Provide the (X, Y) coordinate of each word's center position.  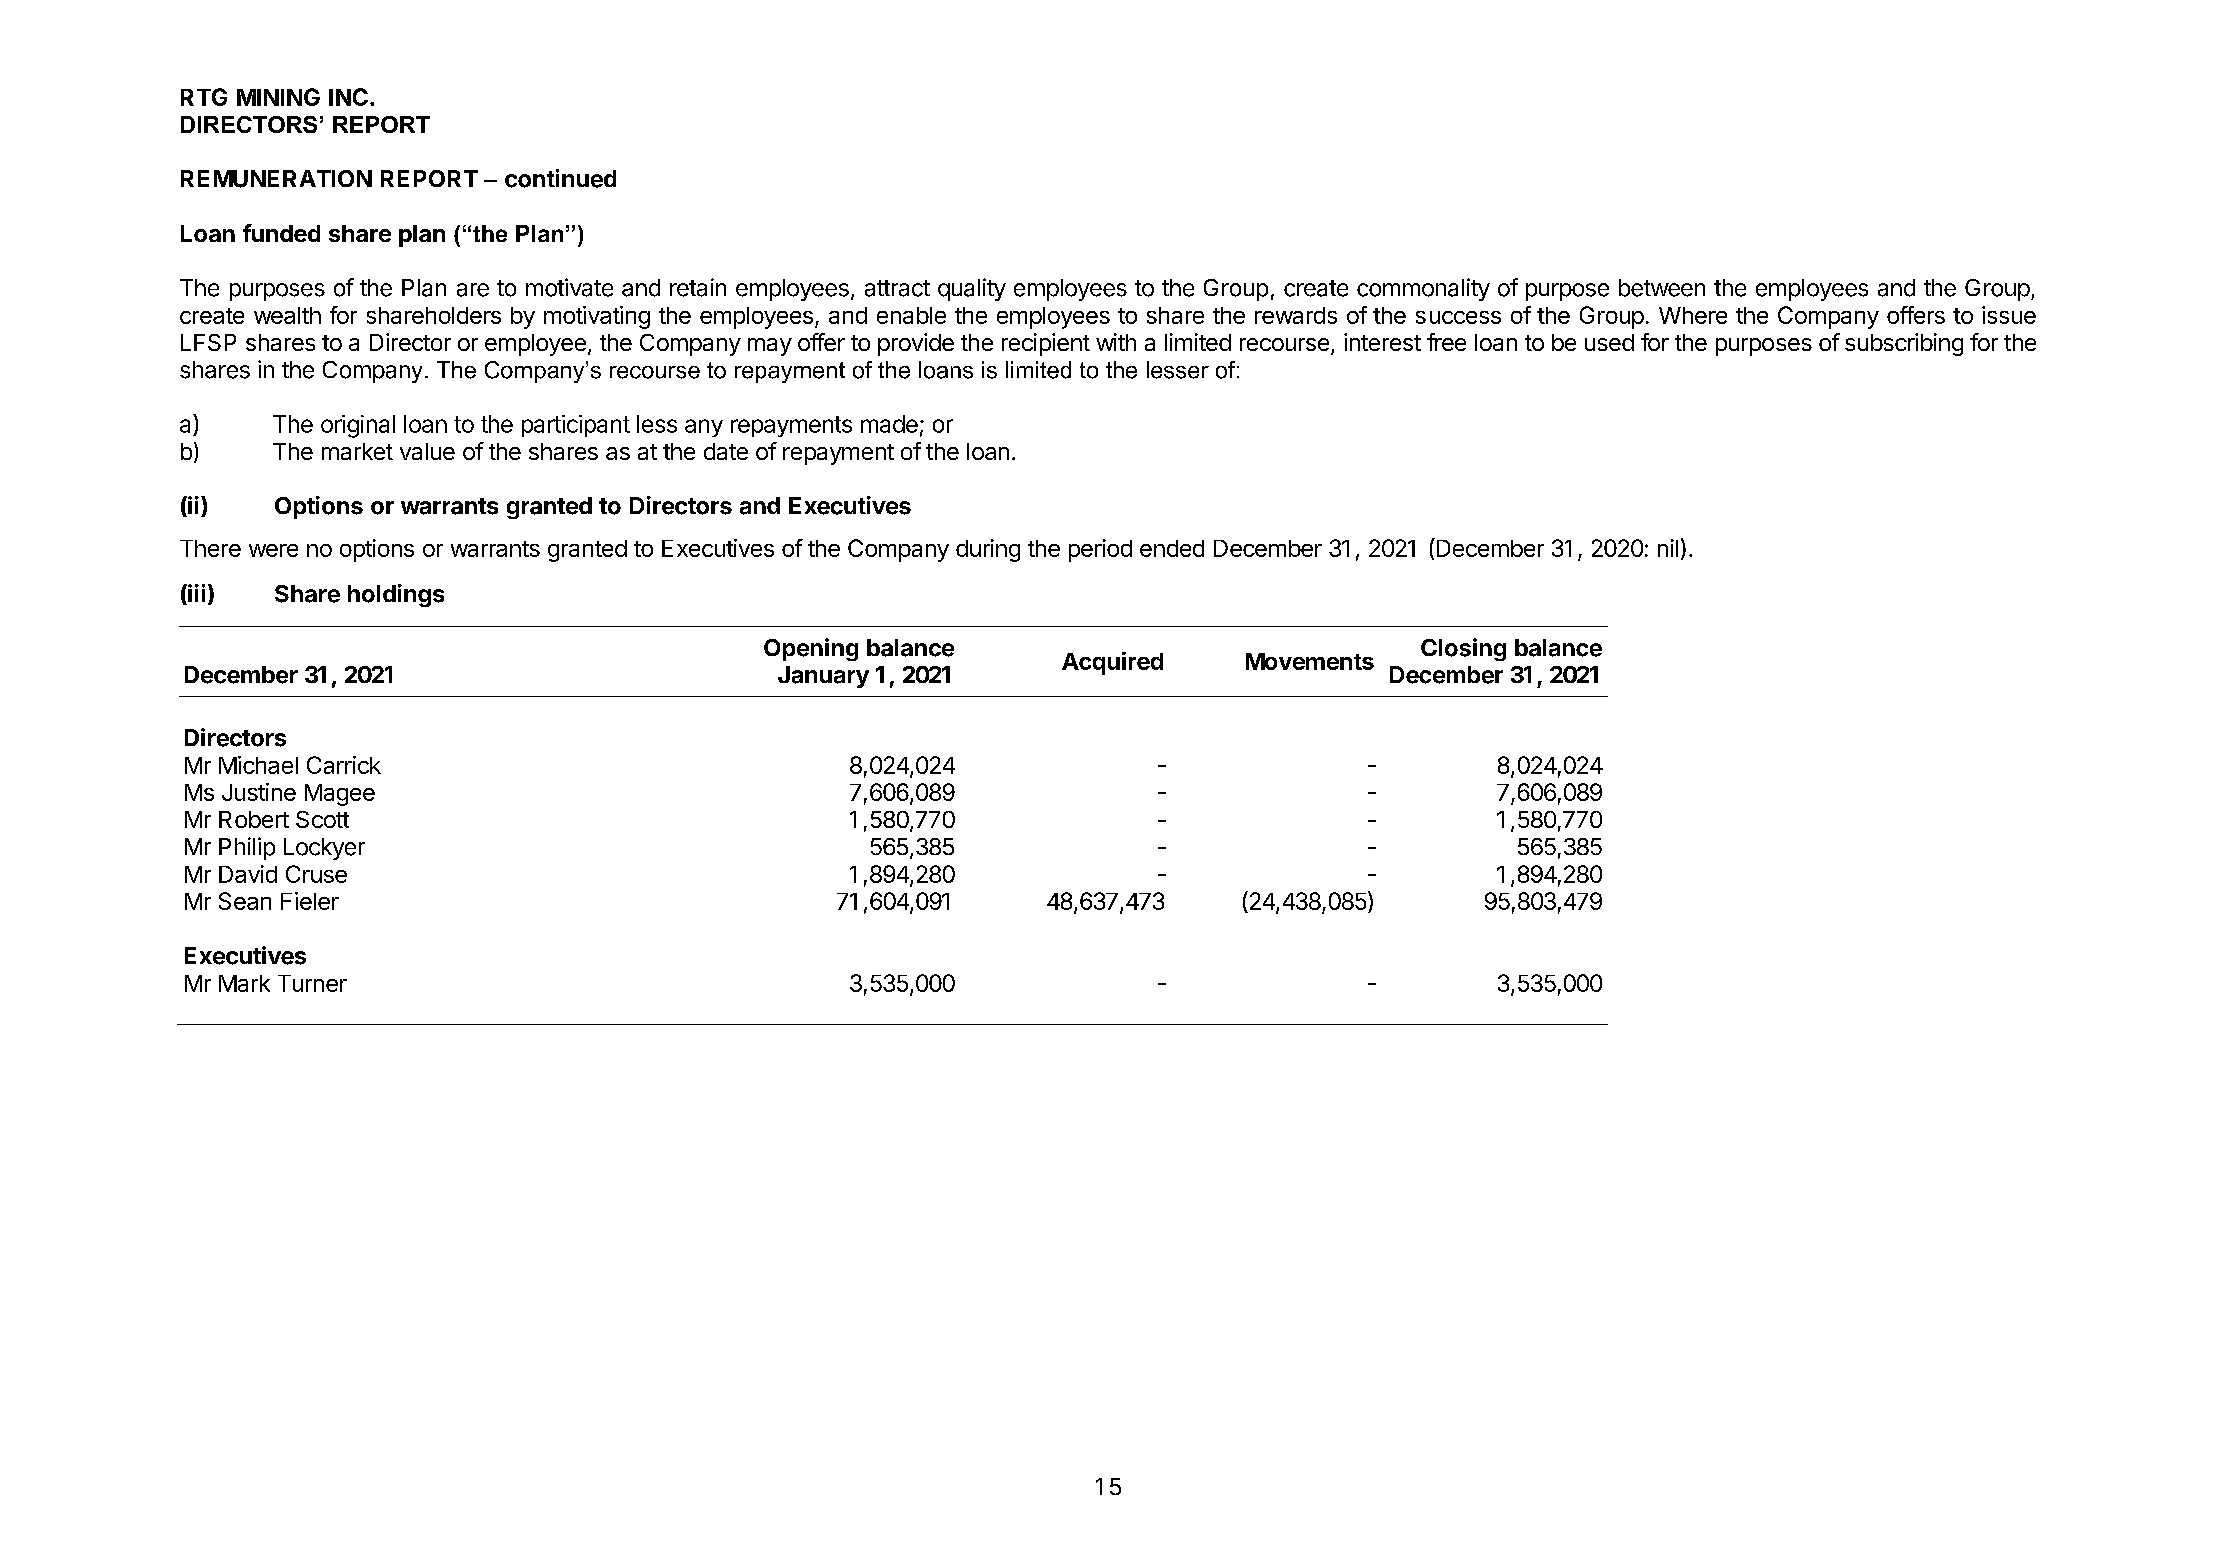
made (889, 424)
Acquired (1112, 663)
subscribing (1904, 344)
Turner (312, 983)
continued (560, 178)
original (358, 426)
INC (348, 97)
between (1662, 288)
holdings (396, 595)
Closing (1463, 649)
